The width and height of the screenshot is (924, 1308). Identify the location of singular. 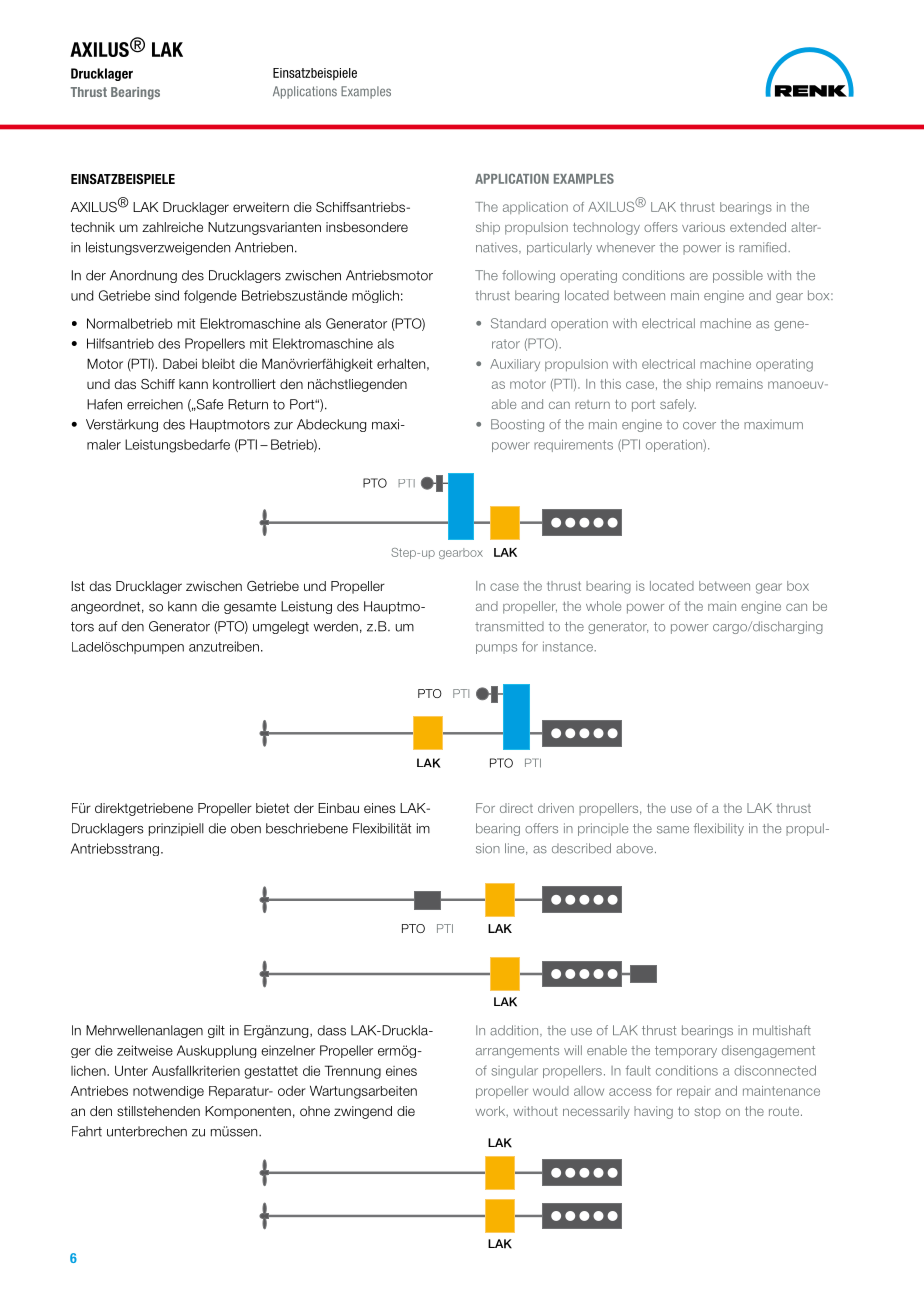
(514, 1072).
